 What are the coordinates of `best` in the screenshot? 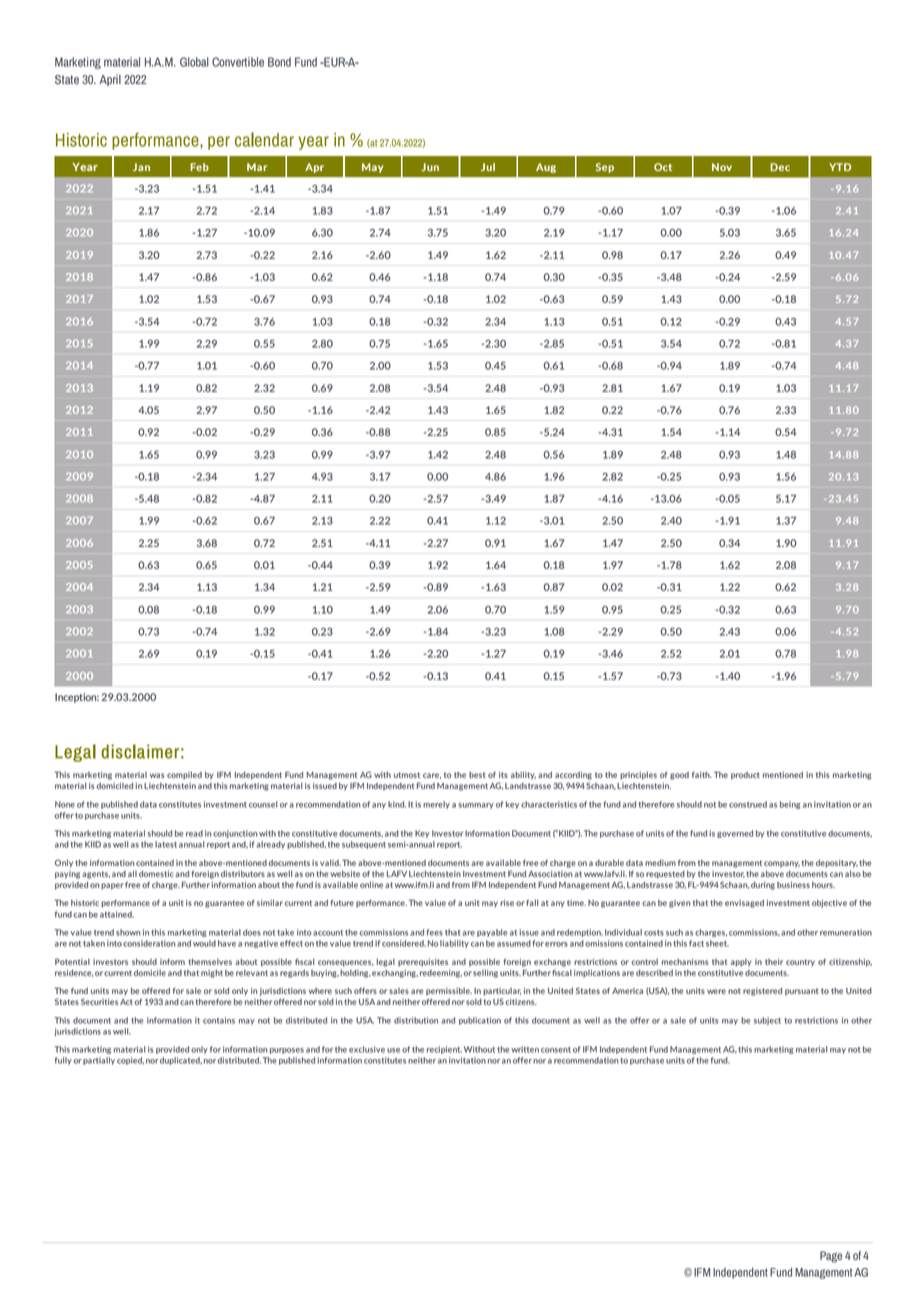 It's located at (477, 775).
